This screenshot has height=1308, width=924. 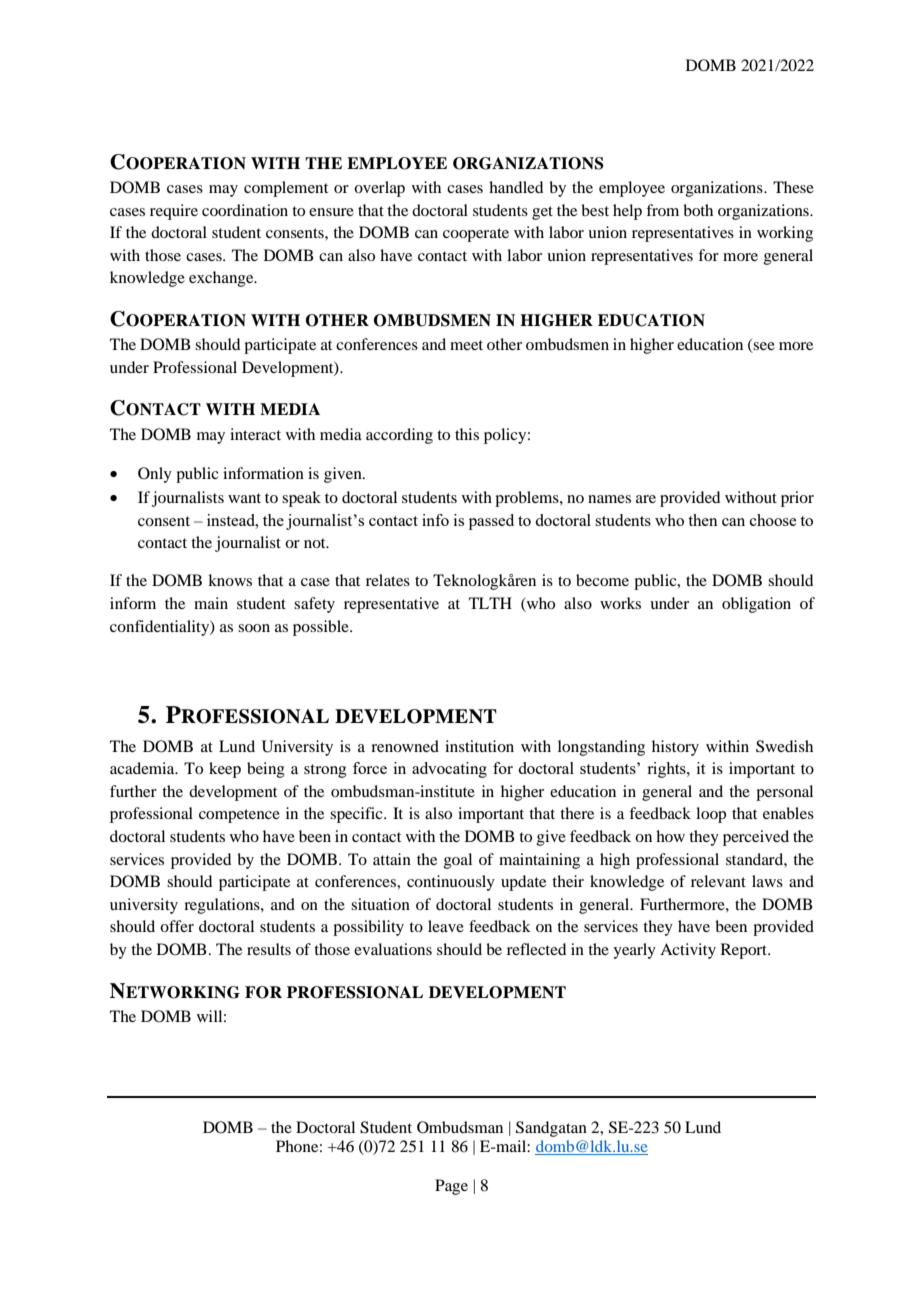 I want to click on cooperate, so click(x=476, y=235).
